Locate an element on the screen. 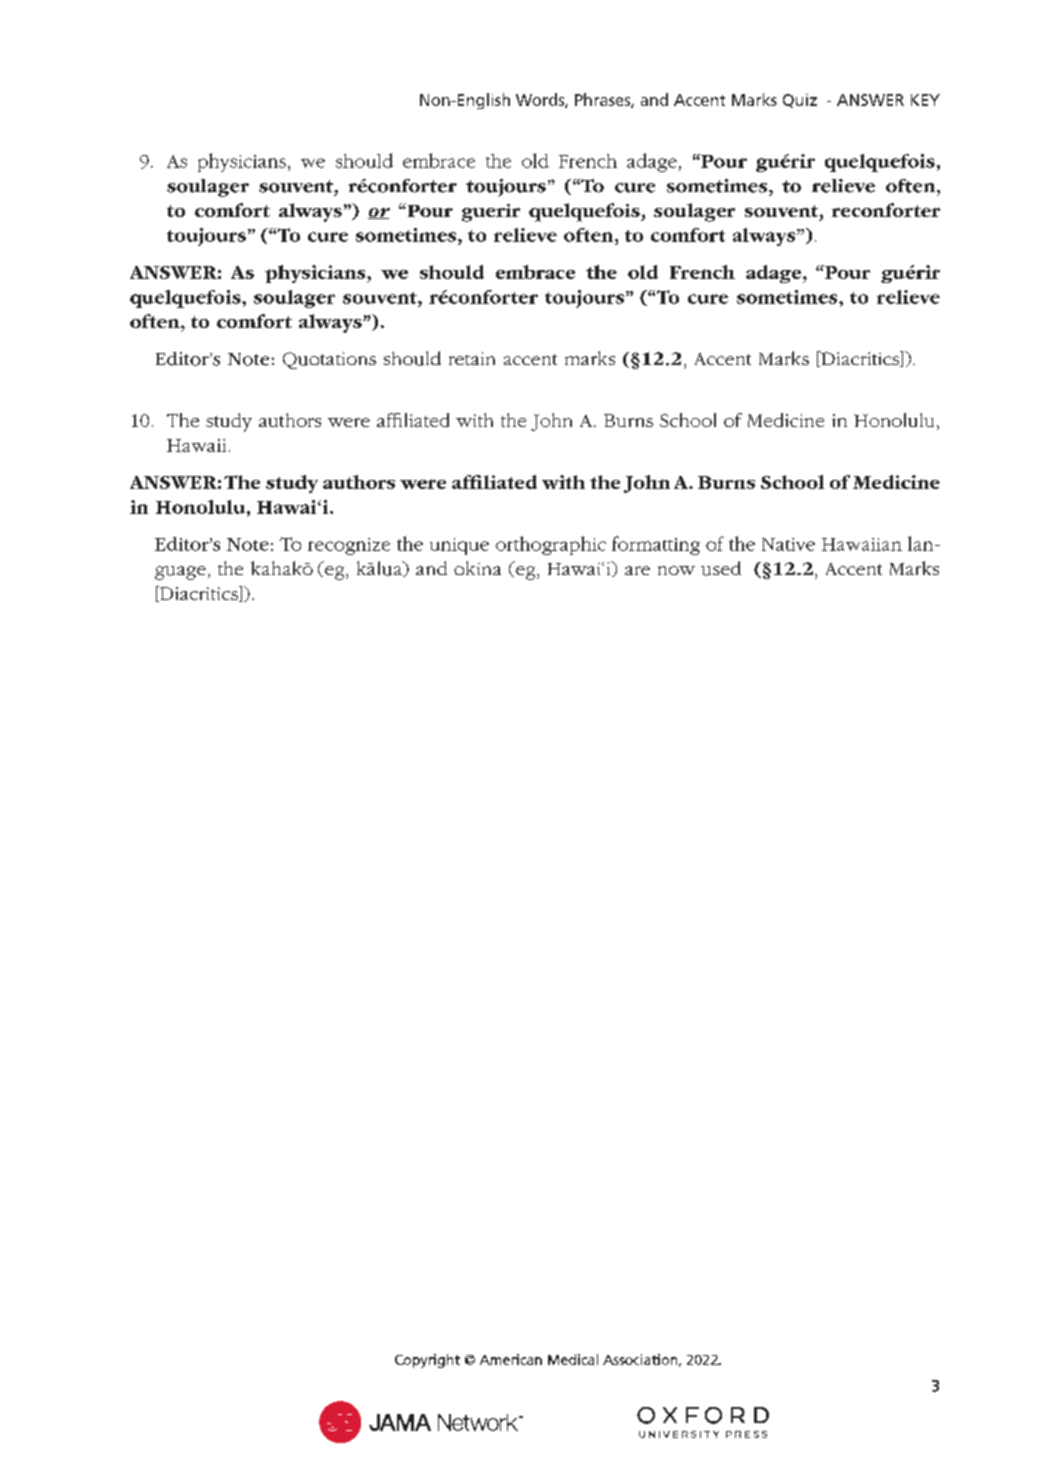 Image resolution: width=1038 pixels, height=1483 pixels. KEY is located at coordinates (925, 100).
